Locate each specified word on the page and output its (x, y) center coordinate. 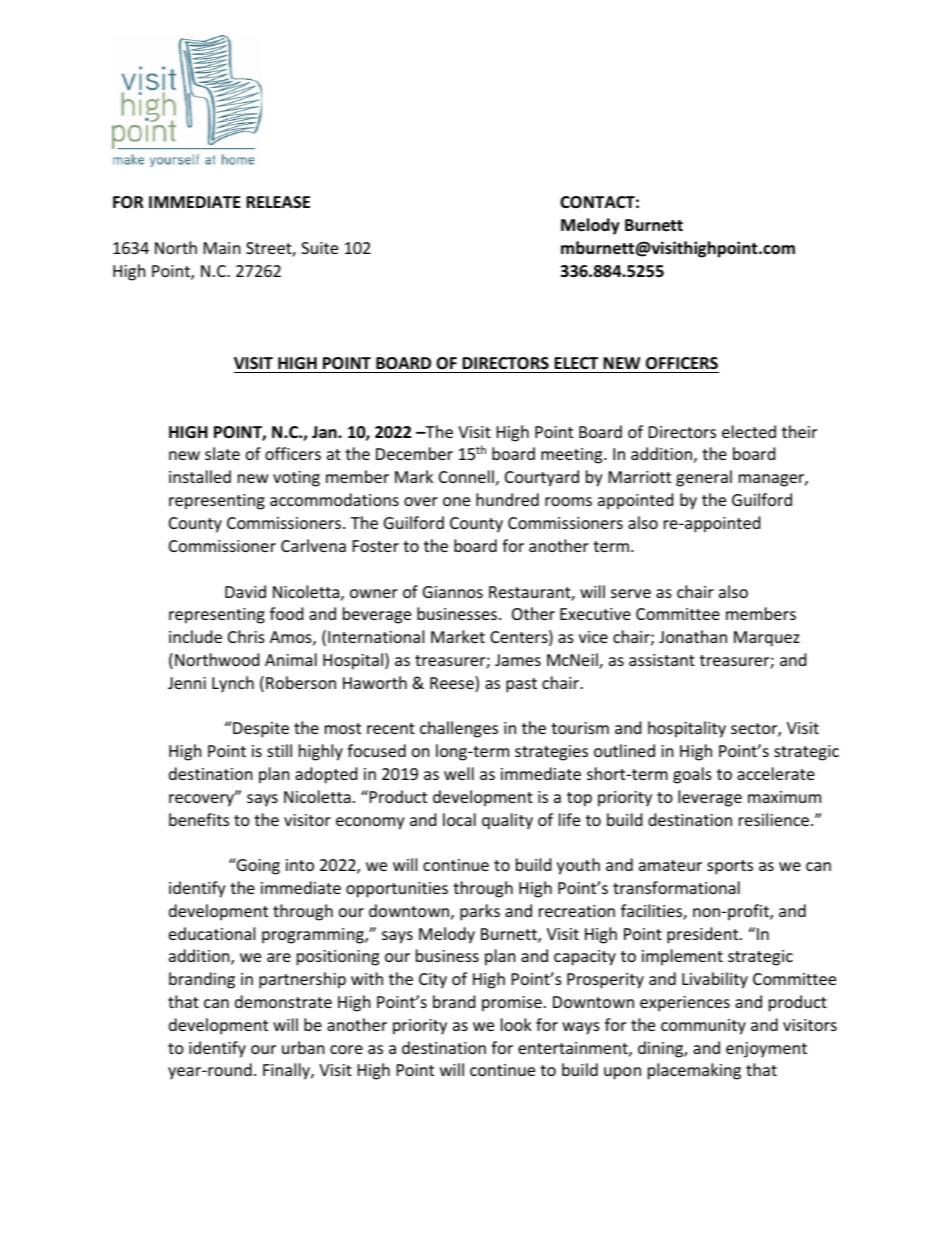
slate (222, 453)
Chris (246, 636)
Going (257, 866)
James (518, 660)
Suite (319, 248)
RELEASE (278, 202)
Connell (466, 476)
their (799, 431)
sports (730, 867)
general (704, 478)
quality (507, 821)
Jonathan (693, 636)
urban (303, 1047)
